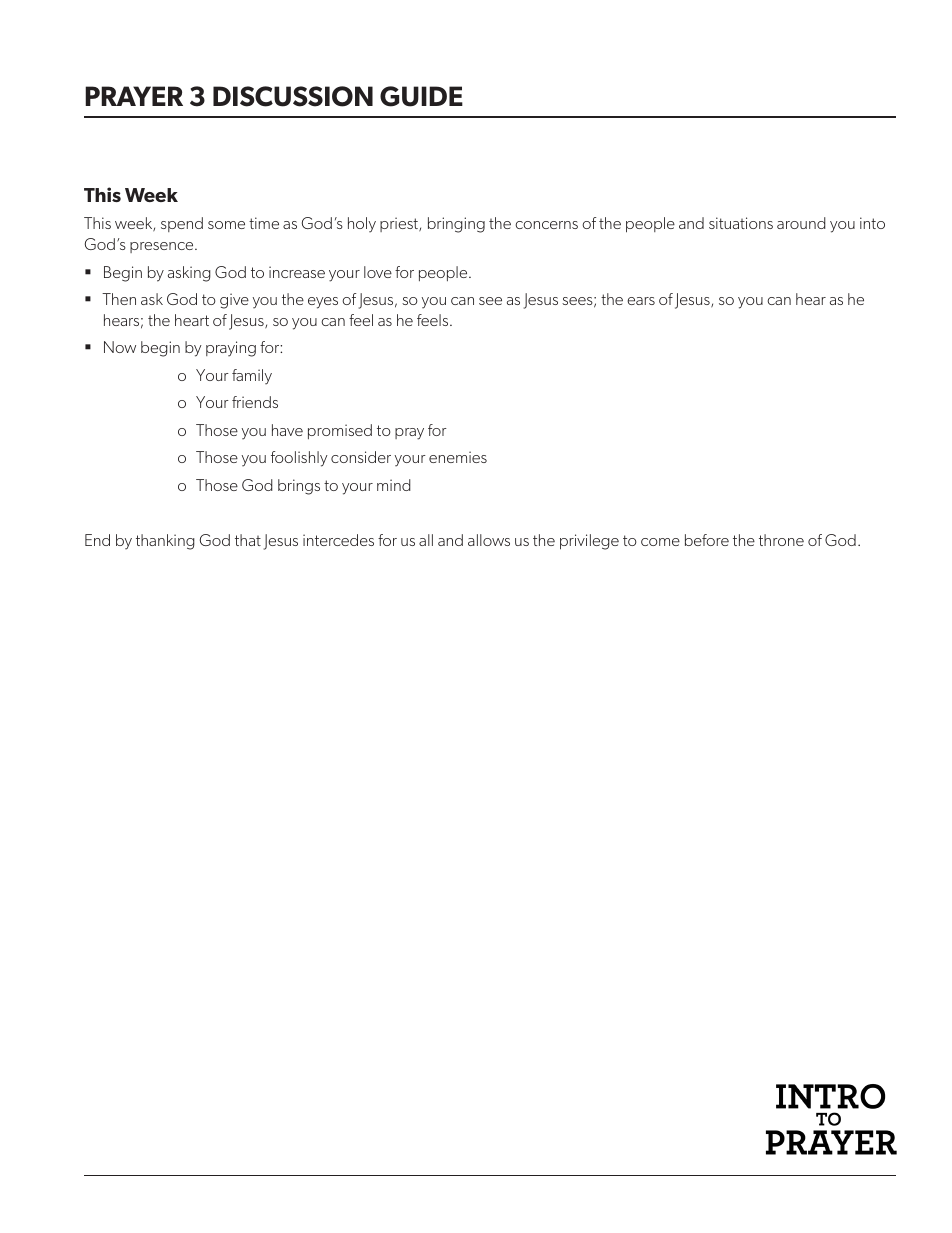  Describe the element at coordinates (489, 540) in the image. I see `allows` at that location.
